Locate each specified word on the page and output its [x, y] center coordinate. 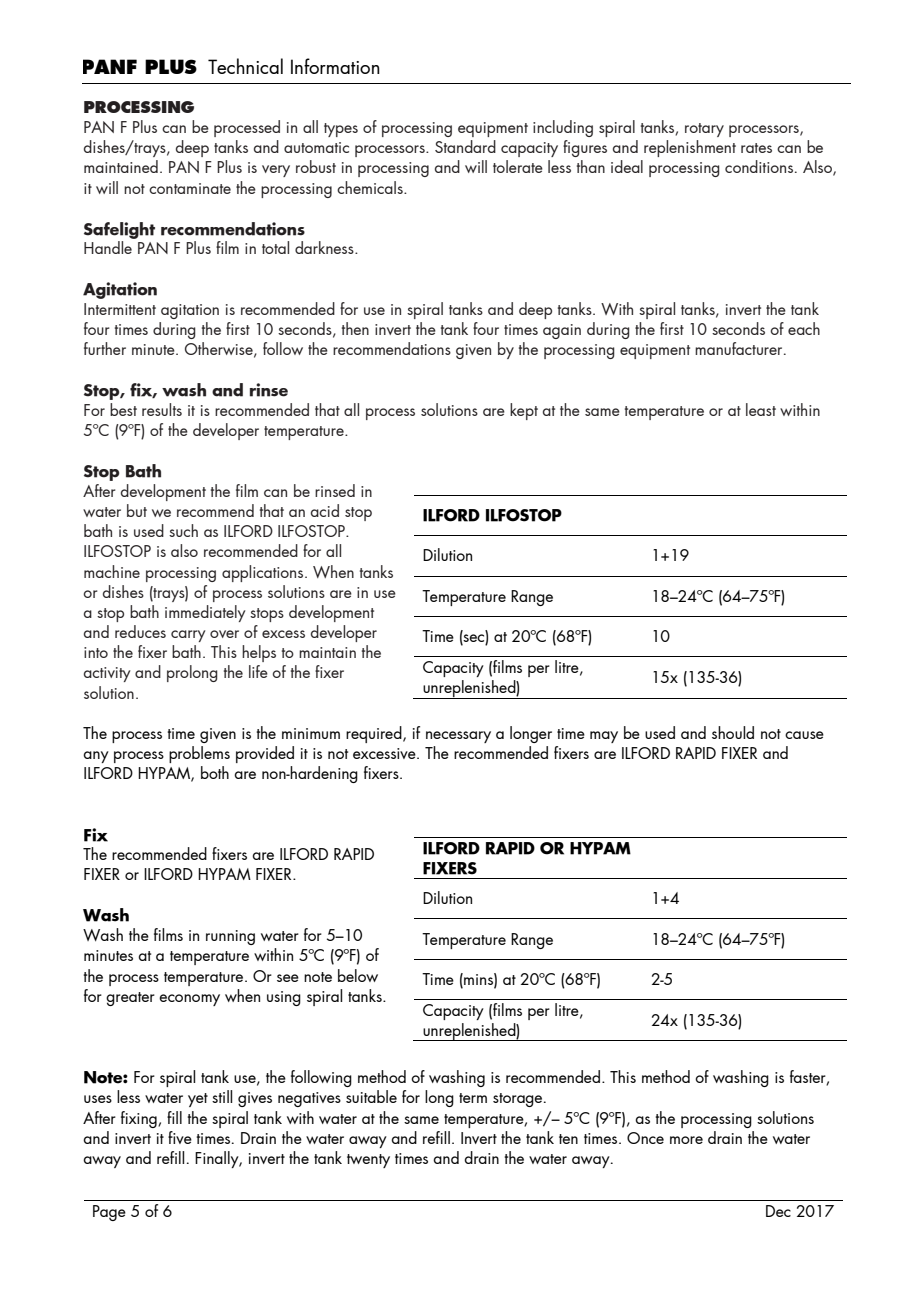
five [180, 1137]
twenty [368, 1161]
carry [188, 636]
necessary [458, 737]
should [733, 732]
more [686, 1140]
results [162, 409]
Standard [465, 146]
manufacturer [740, 348]
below [358, 975]
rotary [704, 130]
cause [804, 735]
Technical [245, 66]
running [230, 937]
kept [524, 411]
